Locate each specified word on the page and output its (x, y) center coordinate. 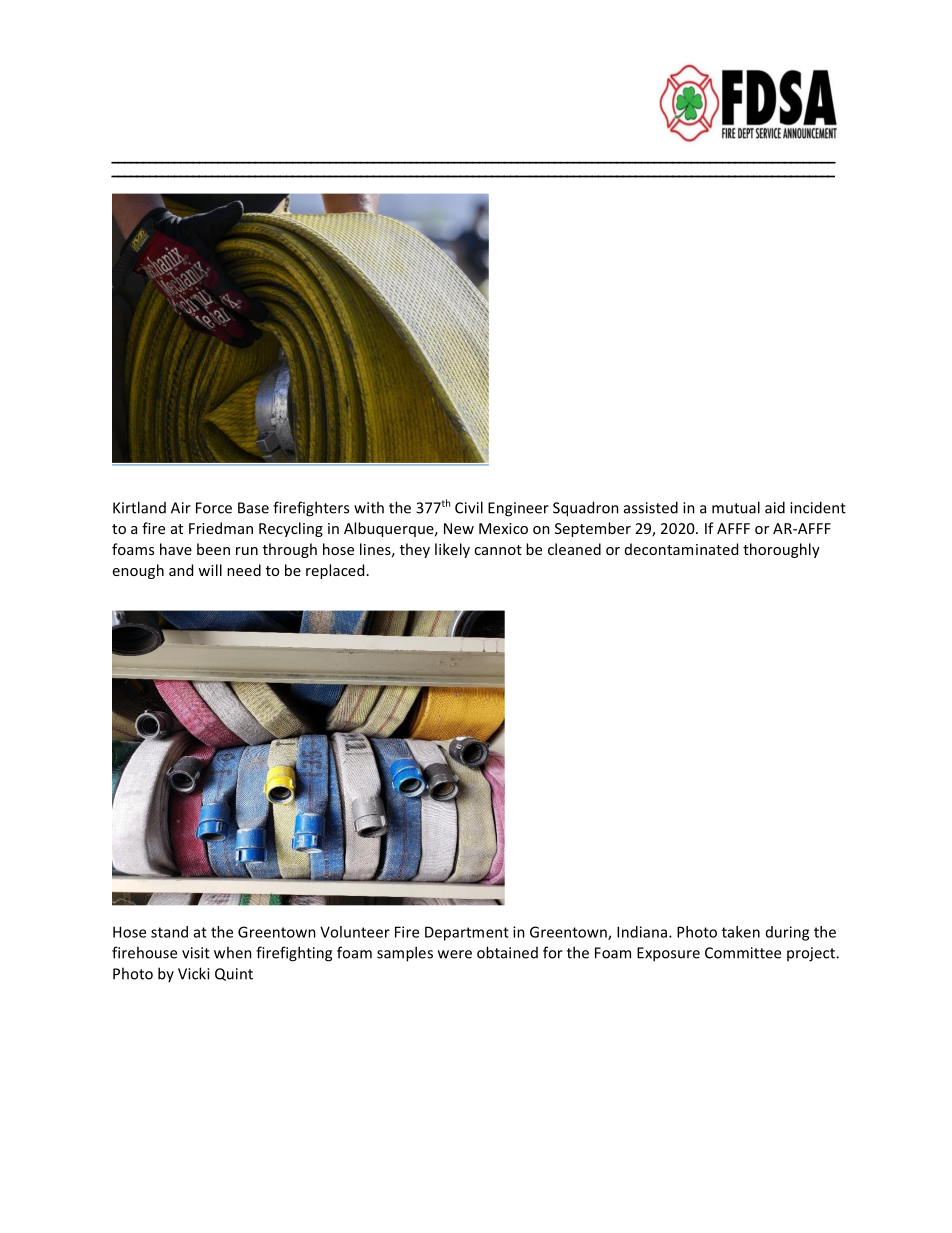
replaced (335, 571)
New (459, 528)
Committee (743, 953)
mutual (736, 507)
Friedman (221, 528)
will (210, 570)
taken (741, 932)
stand (169, 932)
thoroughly (781, 550)
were (455, 954)
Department (467, 933)
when (233, 952)
